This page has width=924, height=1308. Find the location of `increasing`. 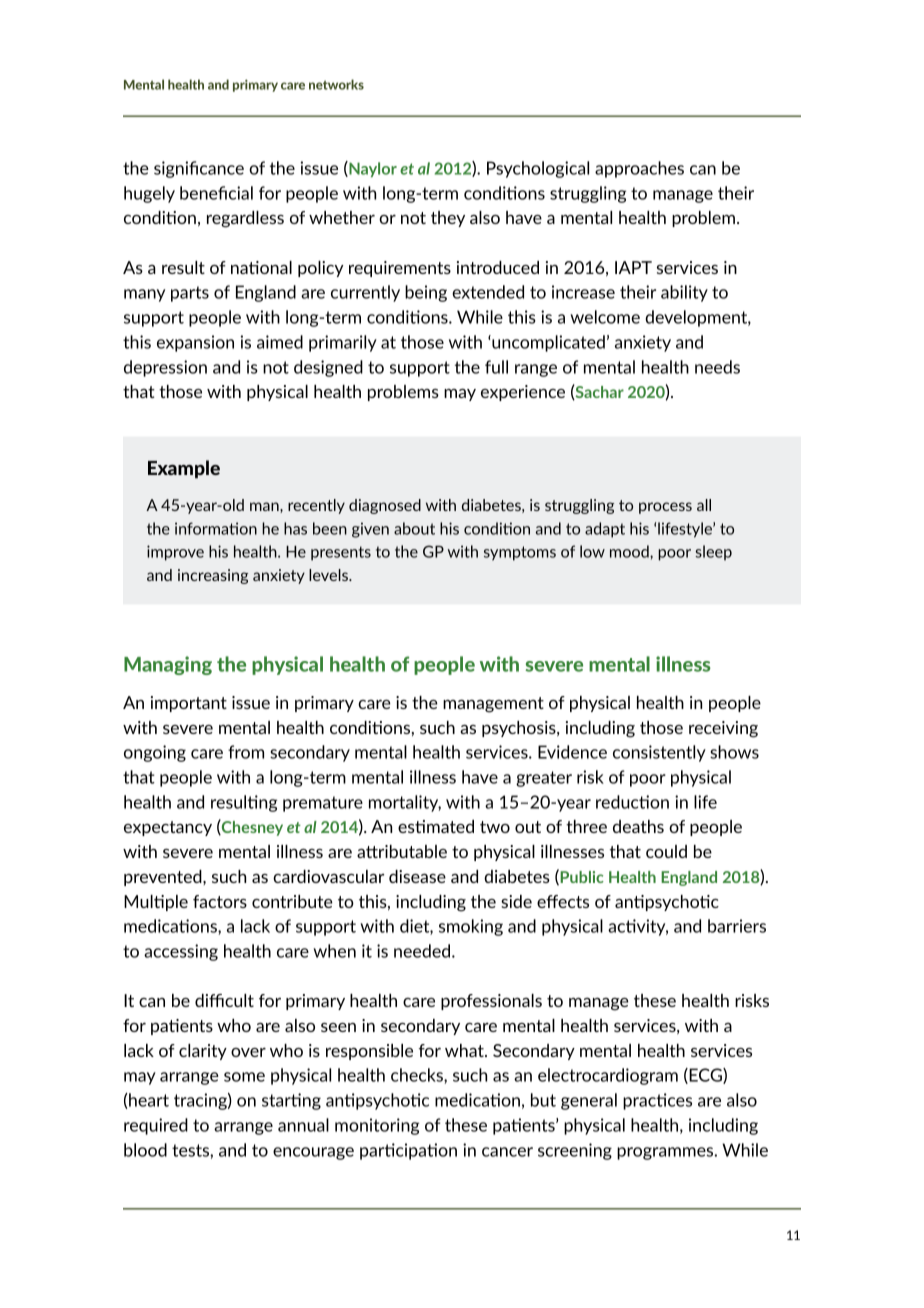

increasing is located at coordinates (213, 576).
